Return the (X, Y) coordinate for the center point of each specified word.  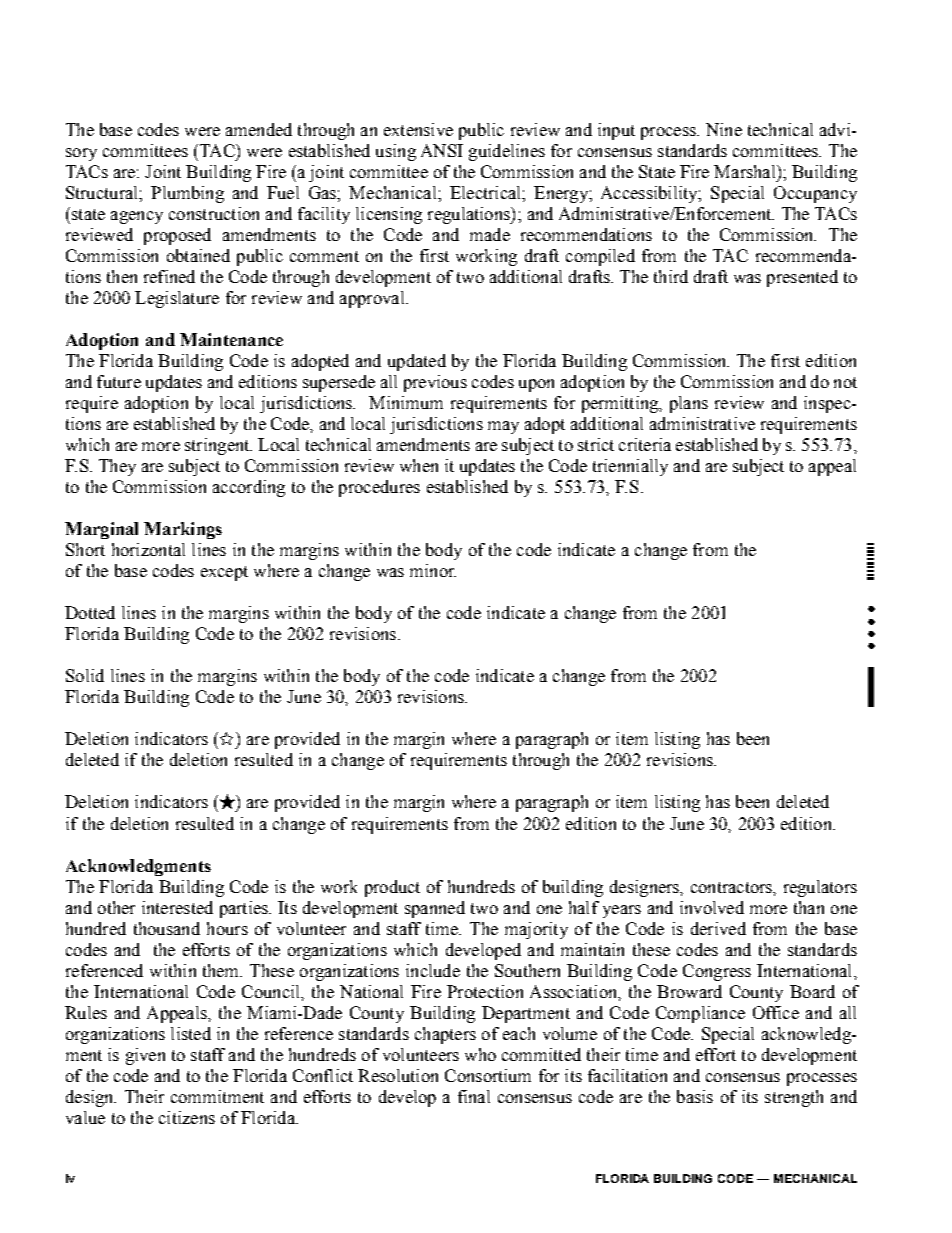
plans (689, 404)
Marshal (746, 171)
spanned (435, 909)
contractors (732, 887)
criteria (645, 444)
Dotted (90, 612)
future (119, 381)
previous (435, 383)
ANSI (442, 150)
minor (433, 570)
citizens (187, 1117)
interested (177, 907)
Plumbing (187, 194)
